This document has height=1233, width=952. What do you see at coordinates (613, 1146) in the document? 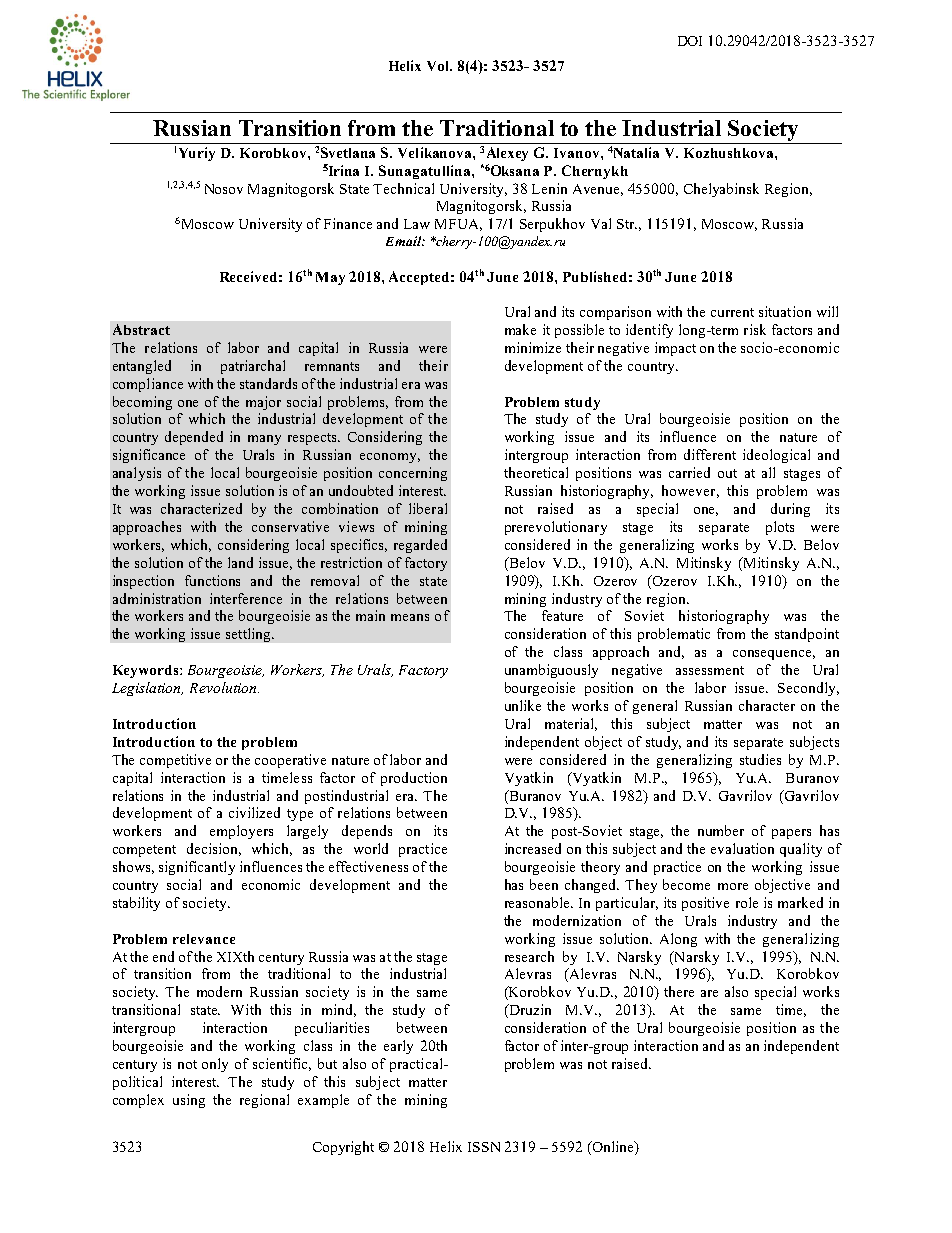
I see `Online` at bounding box center [613, 1146].
